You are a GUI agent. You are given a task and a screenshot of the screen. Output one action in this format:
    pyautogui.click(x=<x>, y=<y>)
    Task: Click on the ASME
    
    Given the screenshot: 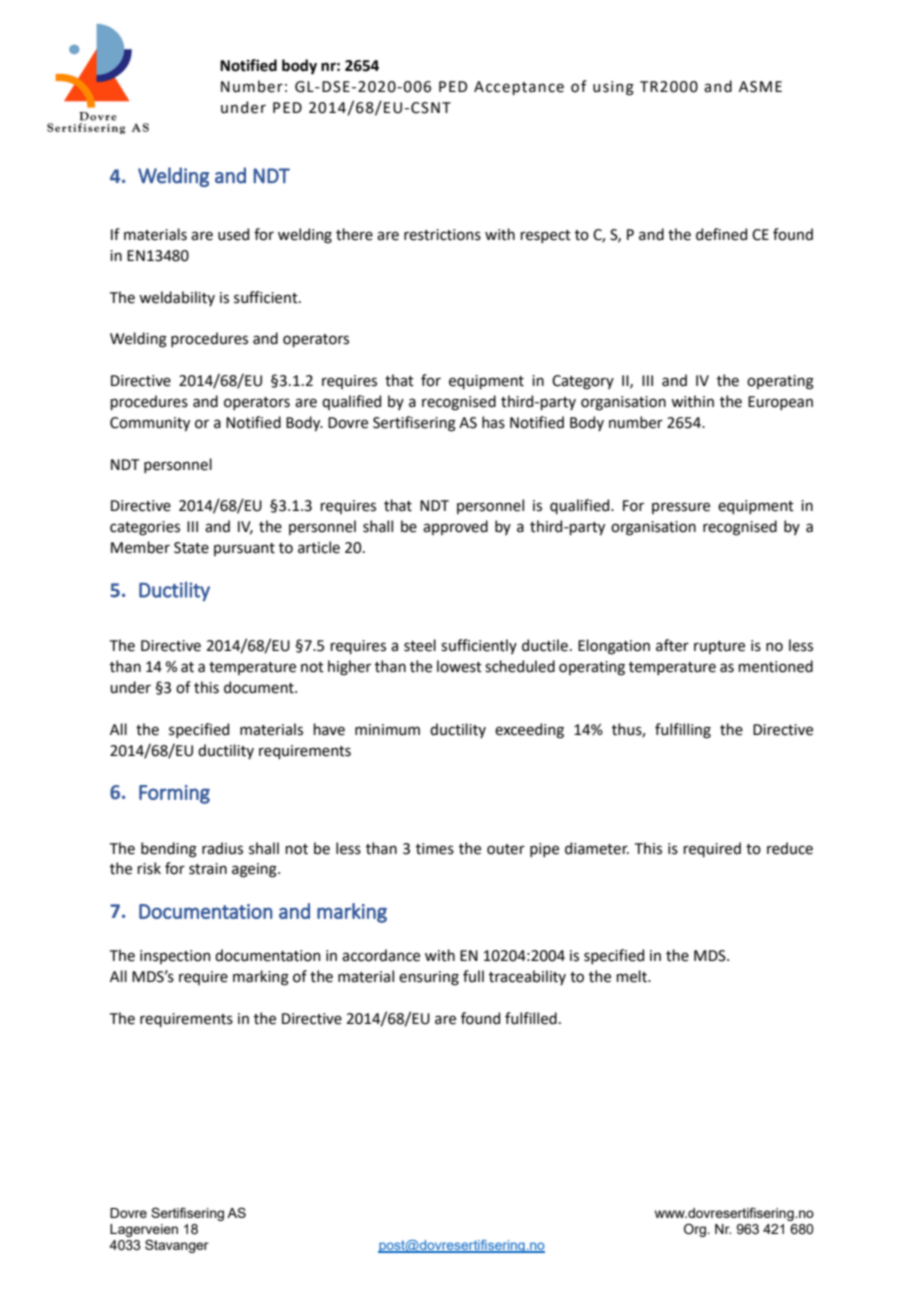 What is the action you would take?
    pyautogui.click(x=760, y=87)
